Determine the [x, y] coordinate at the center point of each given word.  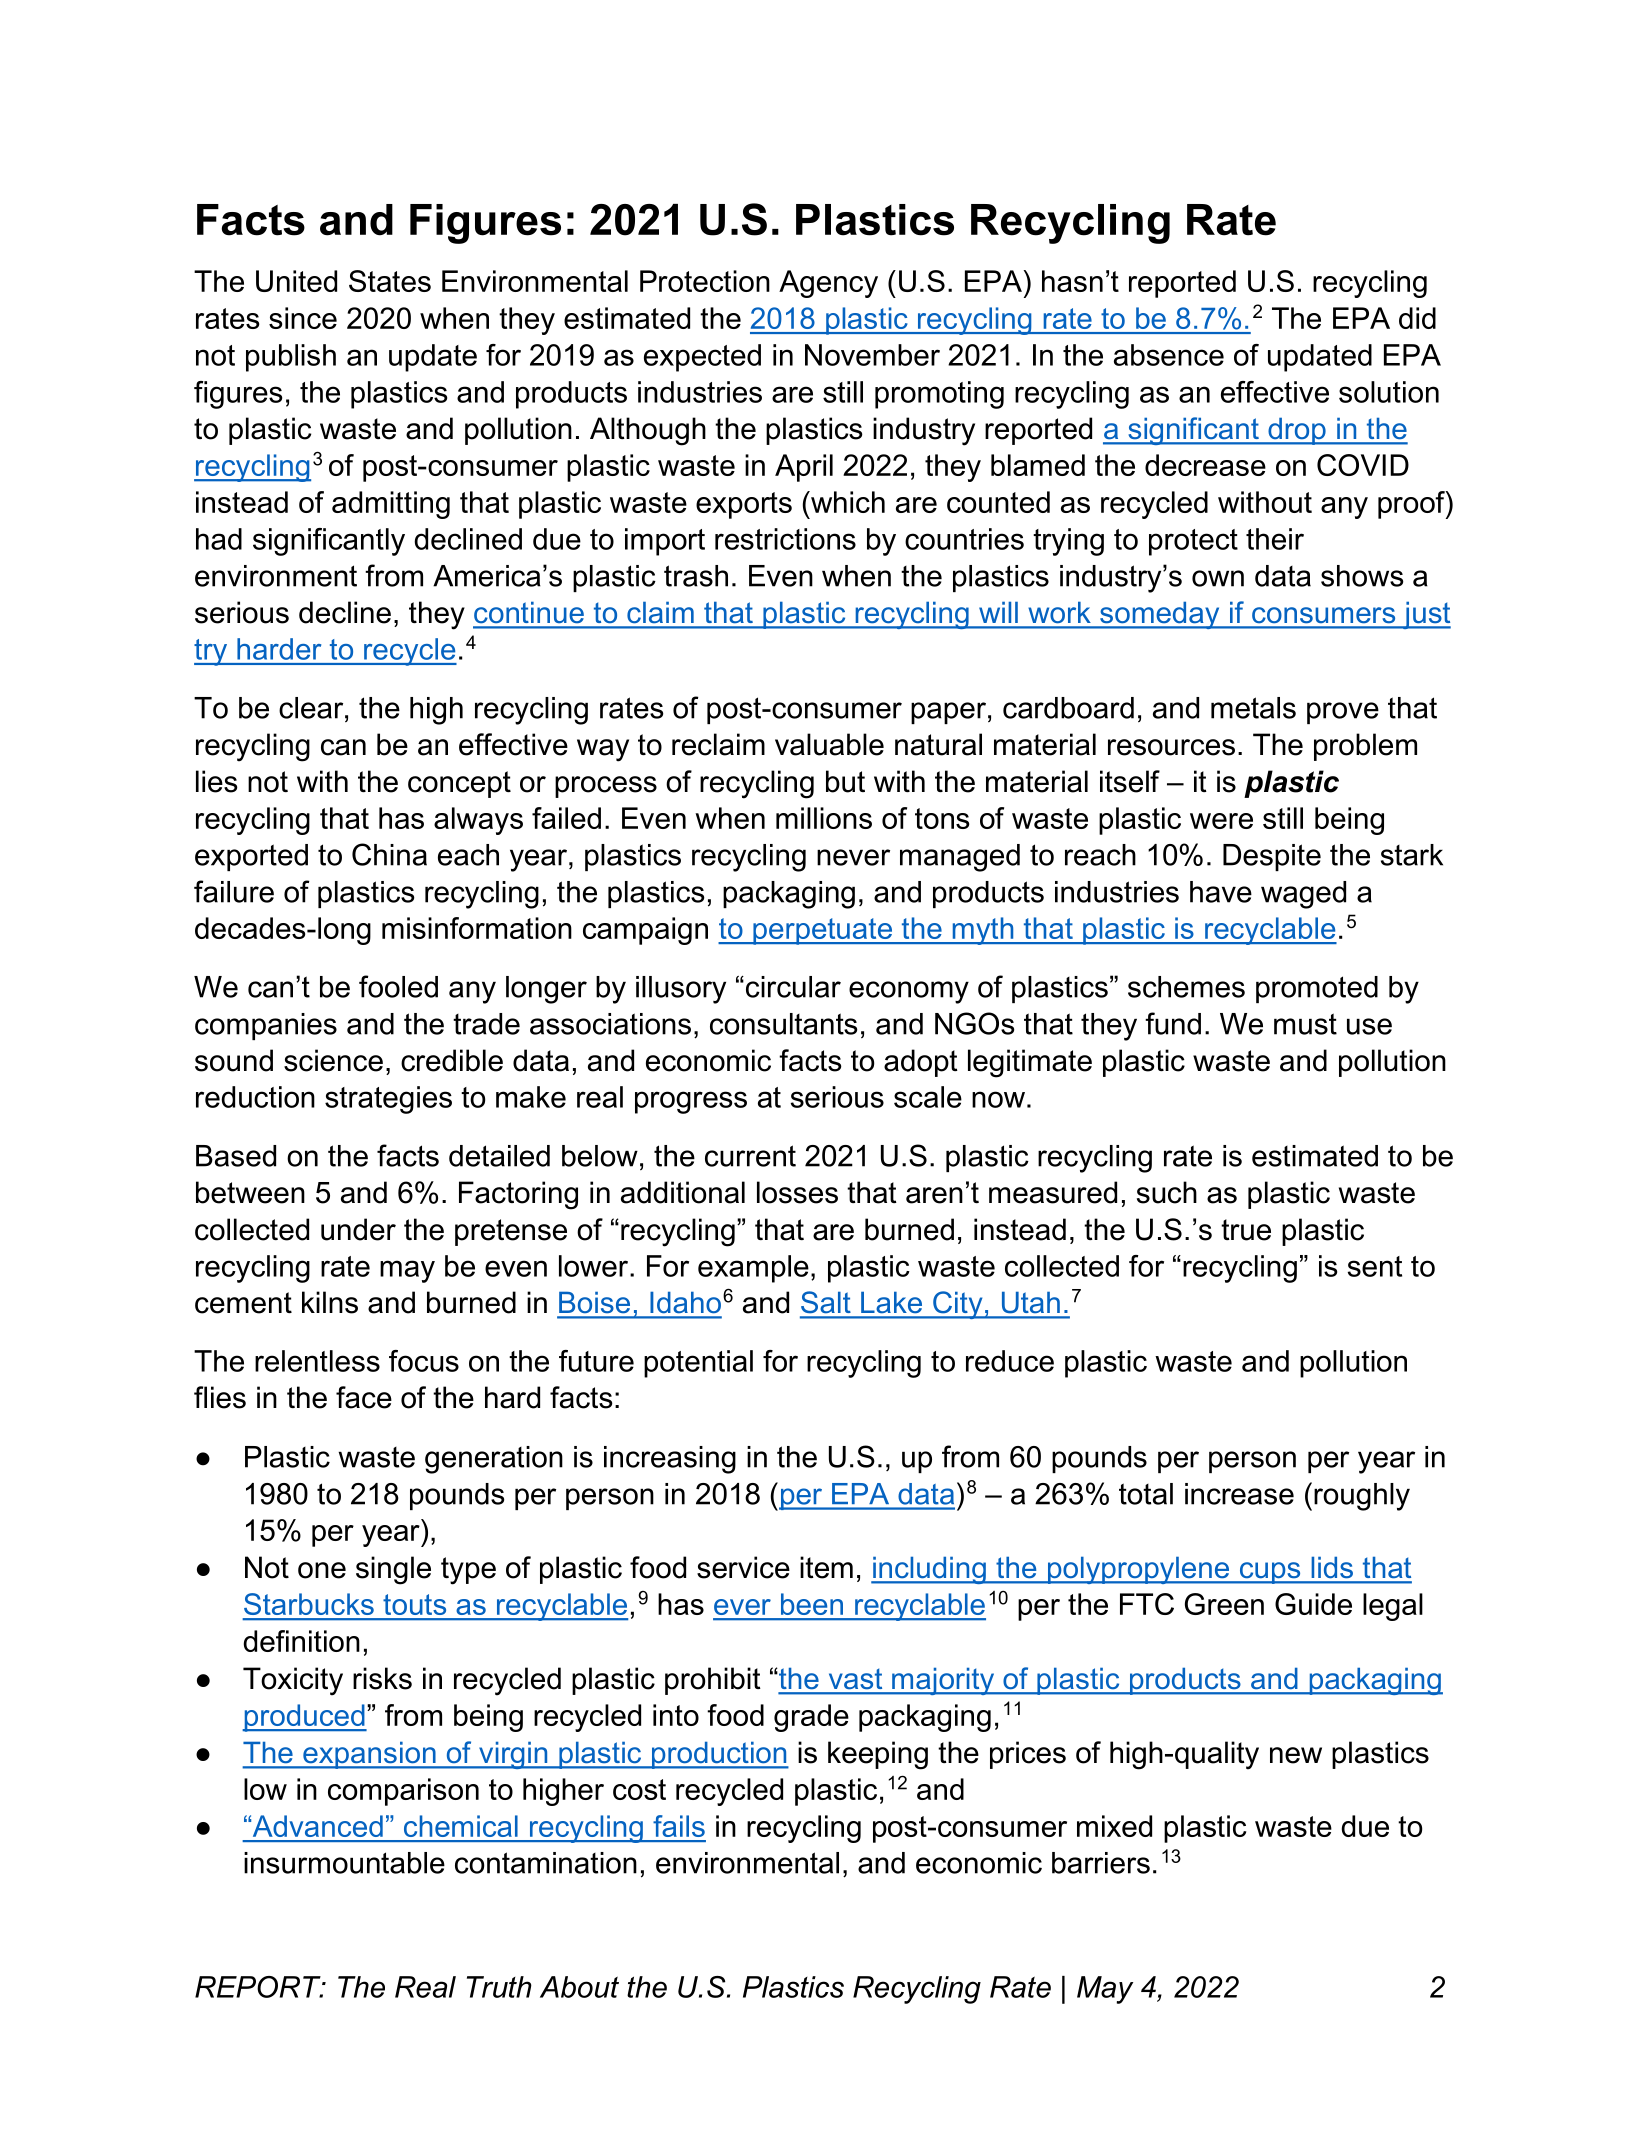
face [364, 1397]
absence [1169, 355]
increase [1239, 1494]
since [303, 318]
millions [824, 818]
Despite [1272, 857]
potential [698, 1364]
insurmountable [344, 1863]
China [389, 854]
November [872, 355]
